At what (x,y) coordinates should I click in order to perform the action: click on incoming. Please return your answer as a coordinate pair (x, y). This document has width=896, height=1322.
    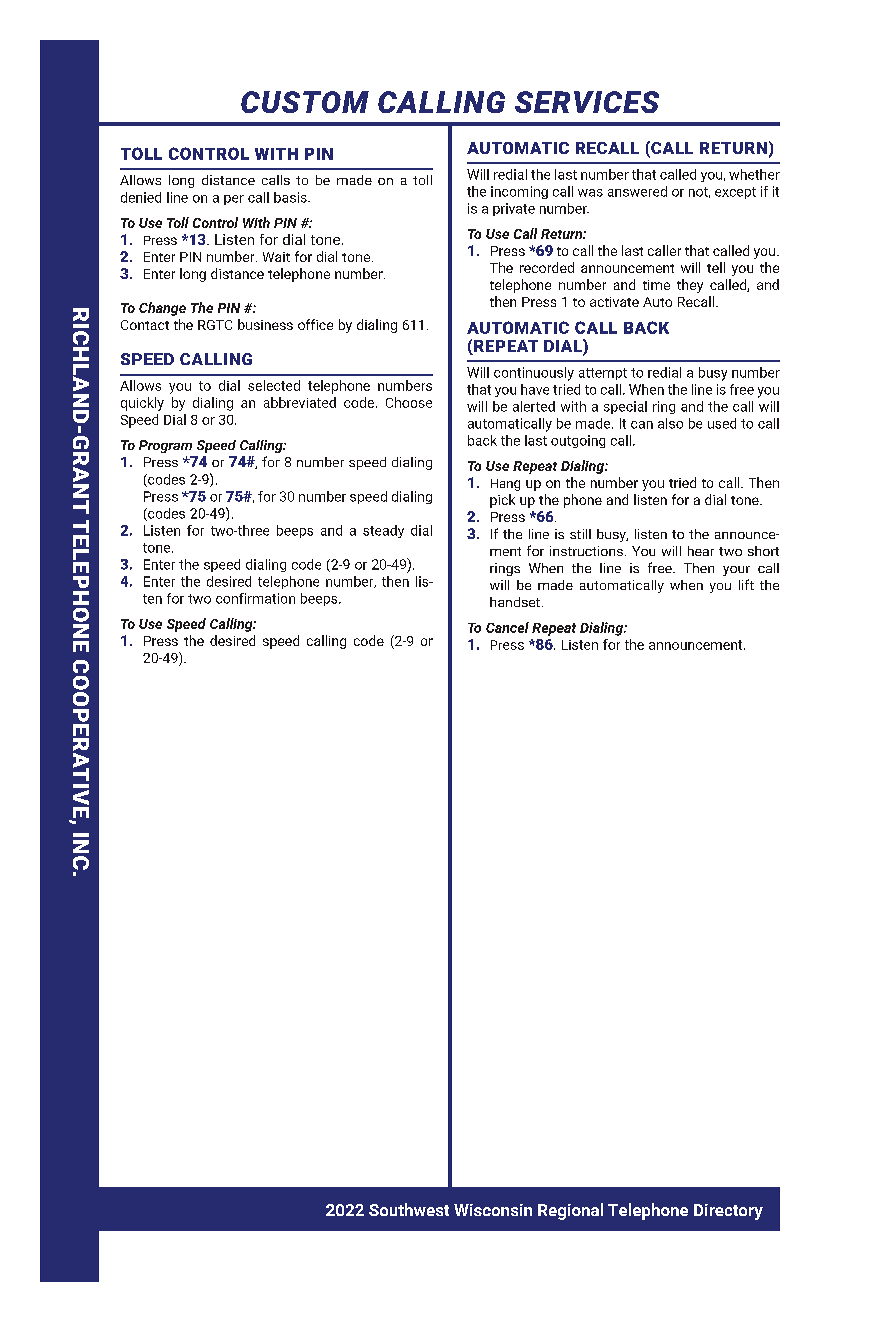
    Looking at the image, I should click on (519, 192).
